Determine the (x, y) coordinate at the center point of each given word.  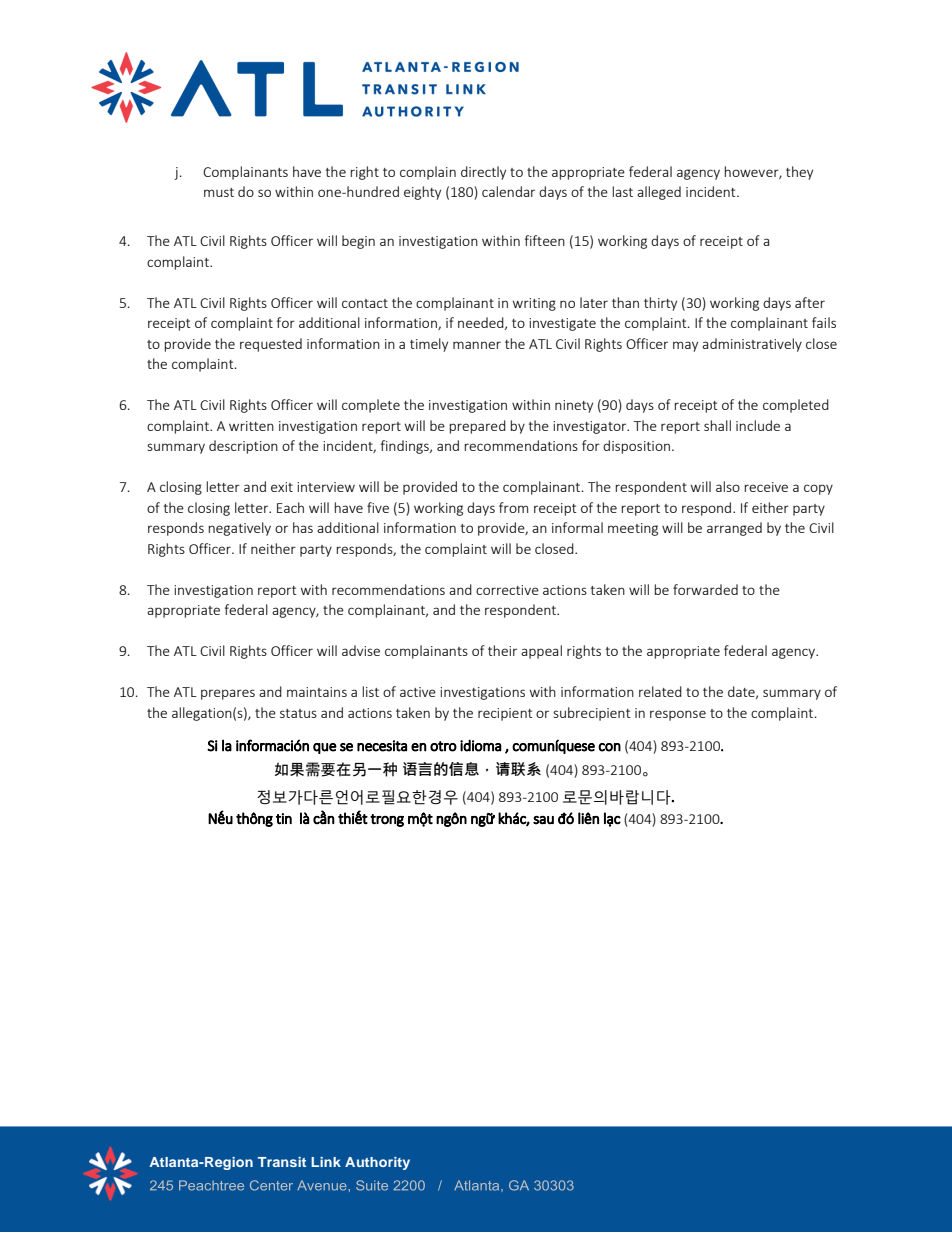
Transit (282, 1162)
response (678, 715)
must (219, 192)
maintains (317, 692)
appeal (541, 652)
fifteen (545, 240)
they (799, 173)
